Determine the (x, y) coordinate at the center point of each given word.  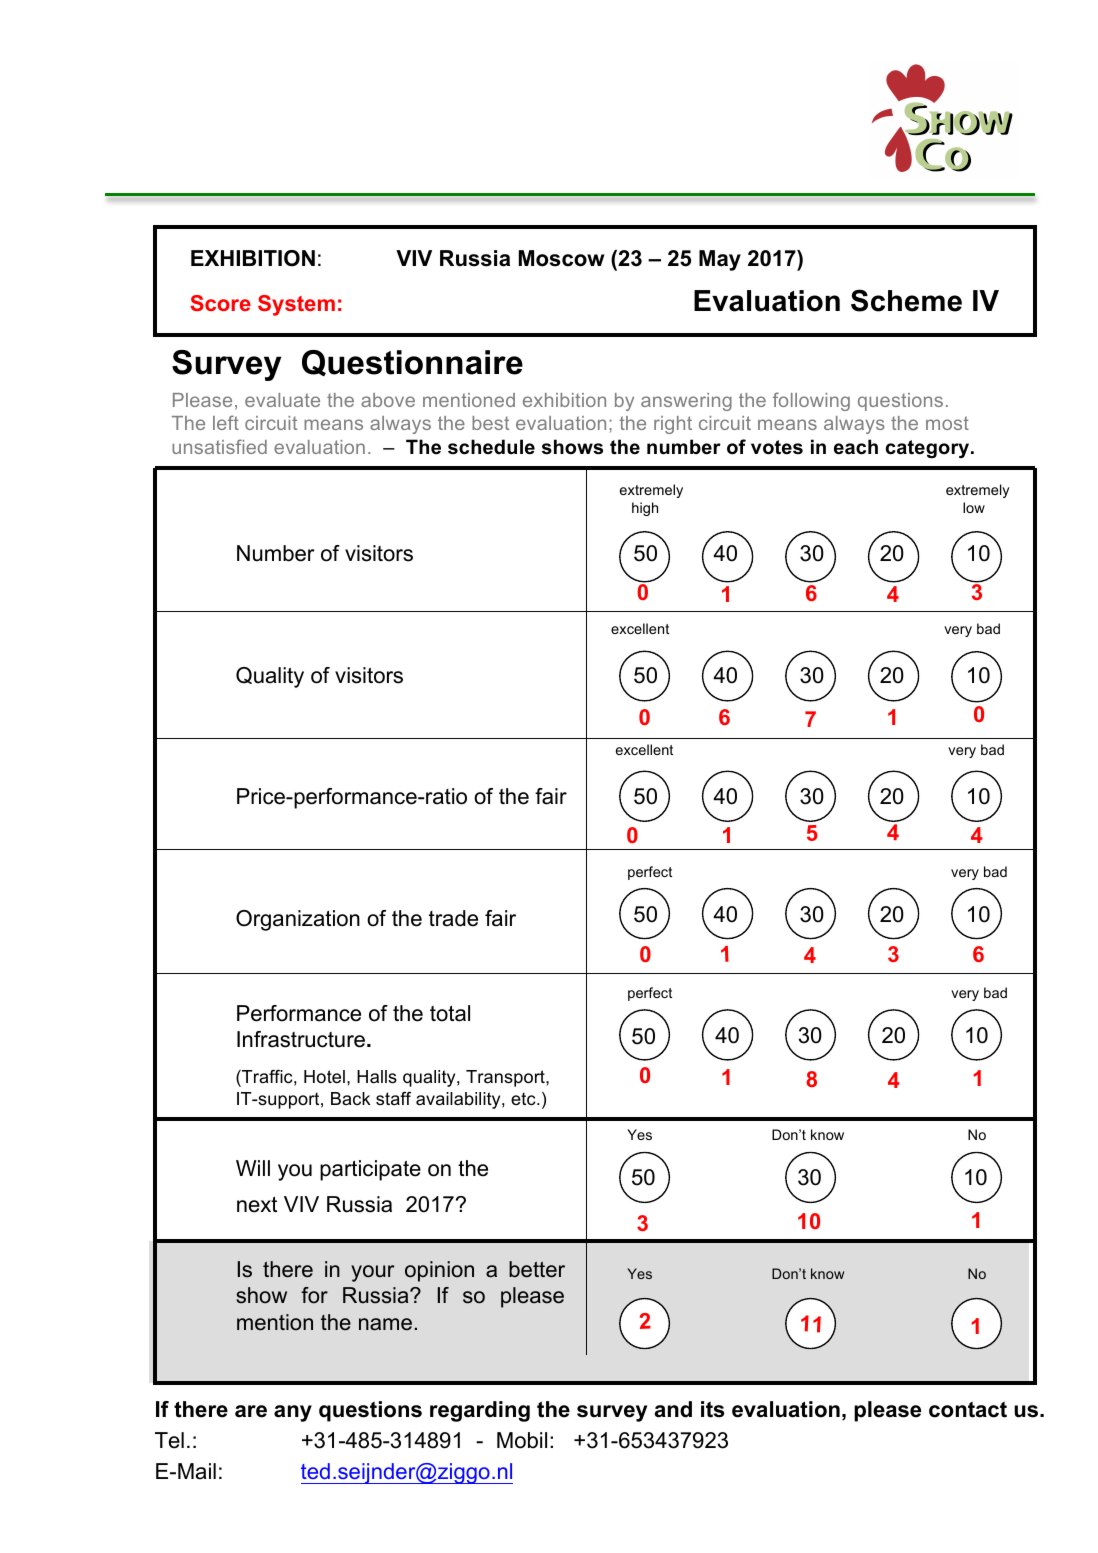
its (713, 1409)
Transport (506, 1078)
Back (351, 1098)
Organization (298, 920)
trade (453, 918)
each (856, 447)
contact (968, 1409)
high (645, 509)
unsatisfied (219, 446)
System (296, 305)
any (293, 1413)
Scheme (906, 300)
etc (524, 1098)
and (673, 1409)
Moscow (561, 258)
